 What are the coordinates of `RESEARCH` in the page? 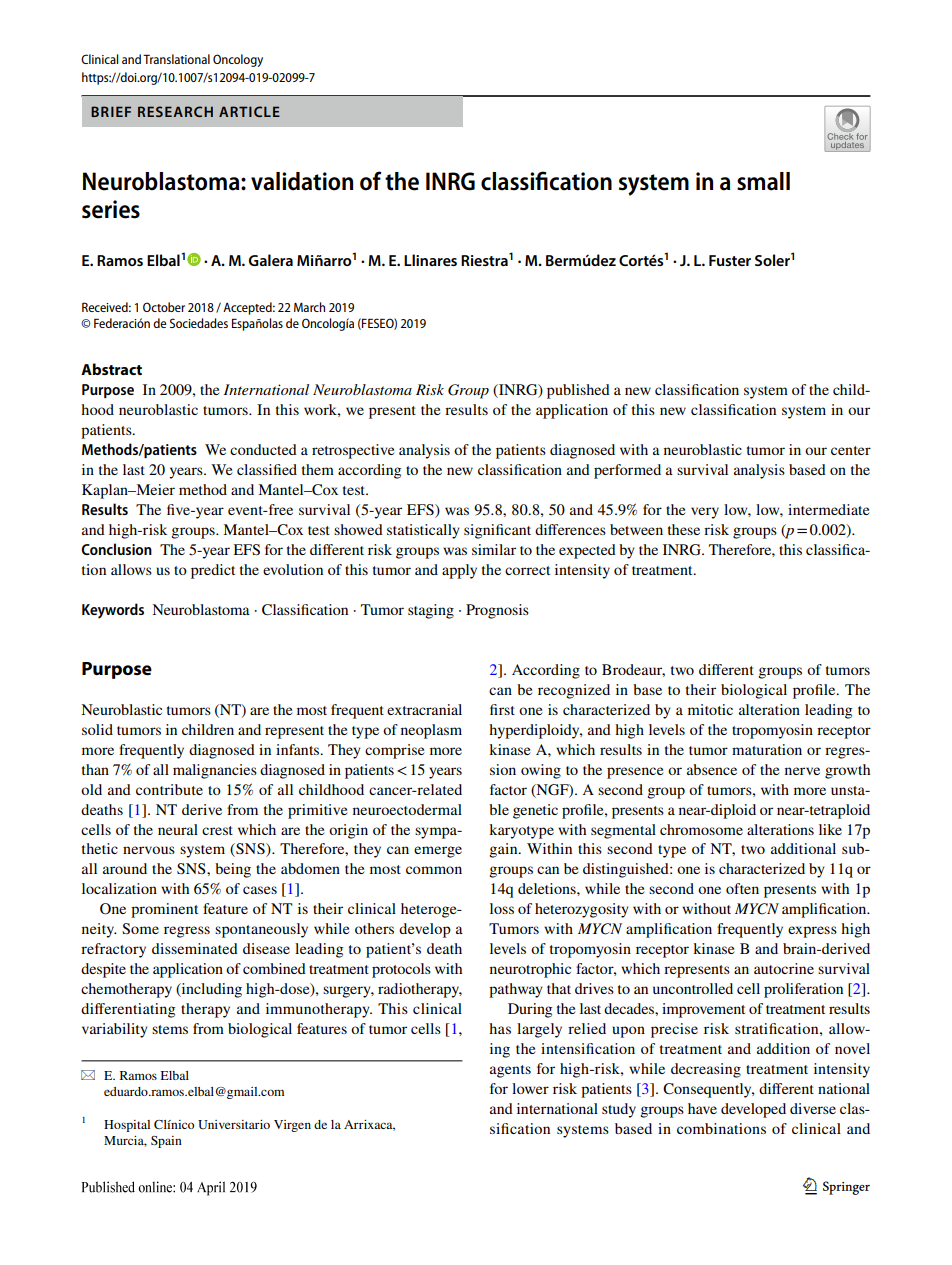 It's located at (175, 111).
